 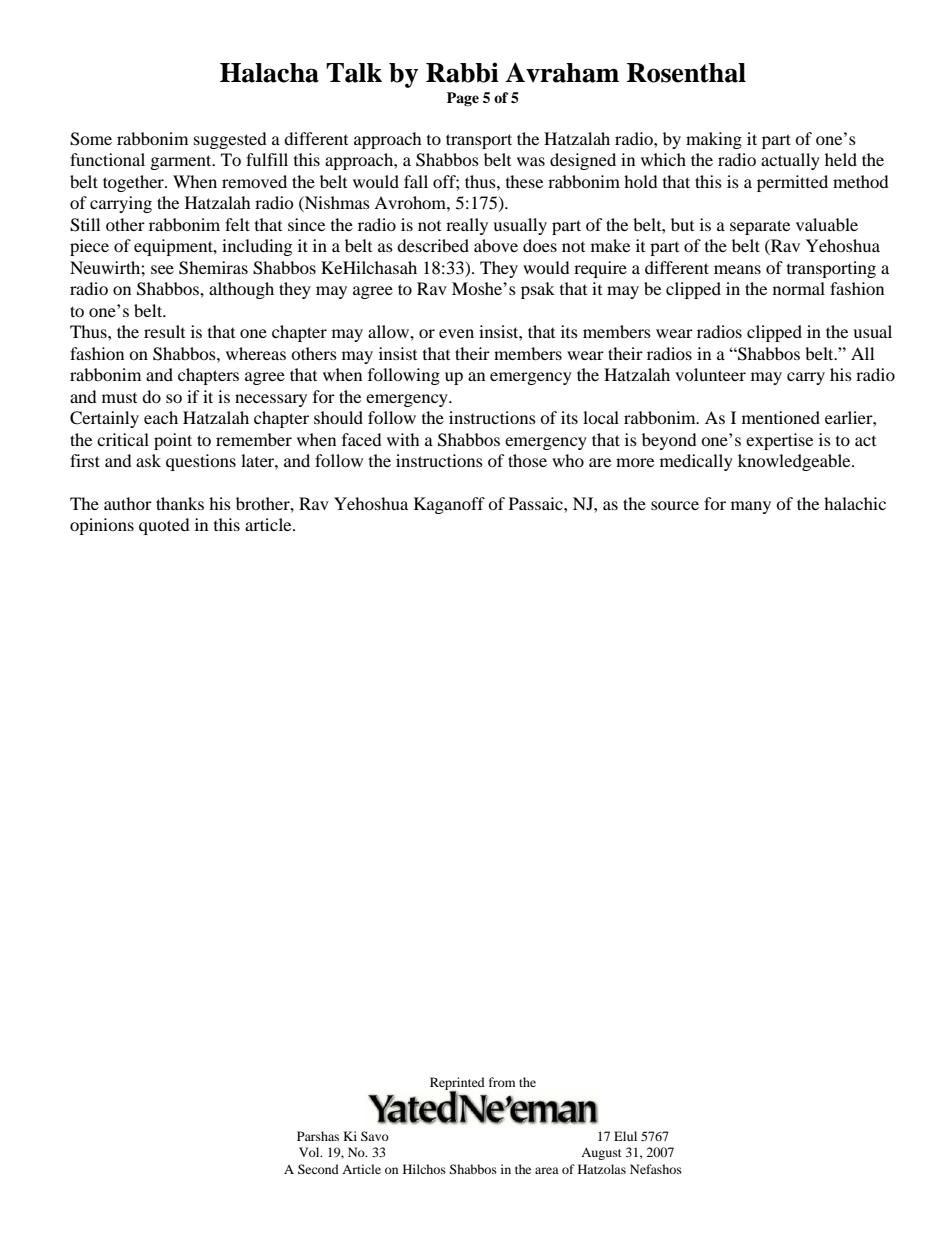 I want to click on many, so click(x=751, y=507).
